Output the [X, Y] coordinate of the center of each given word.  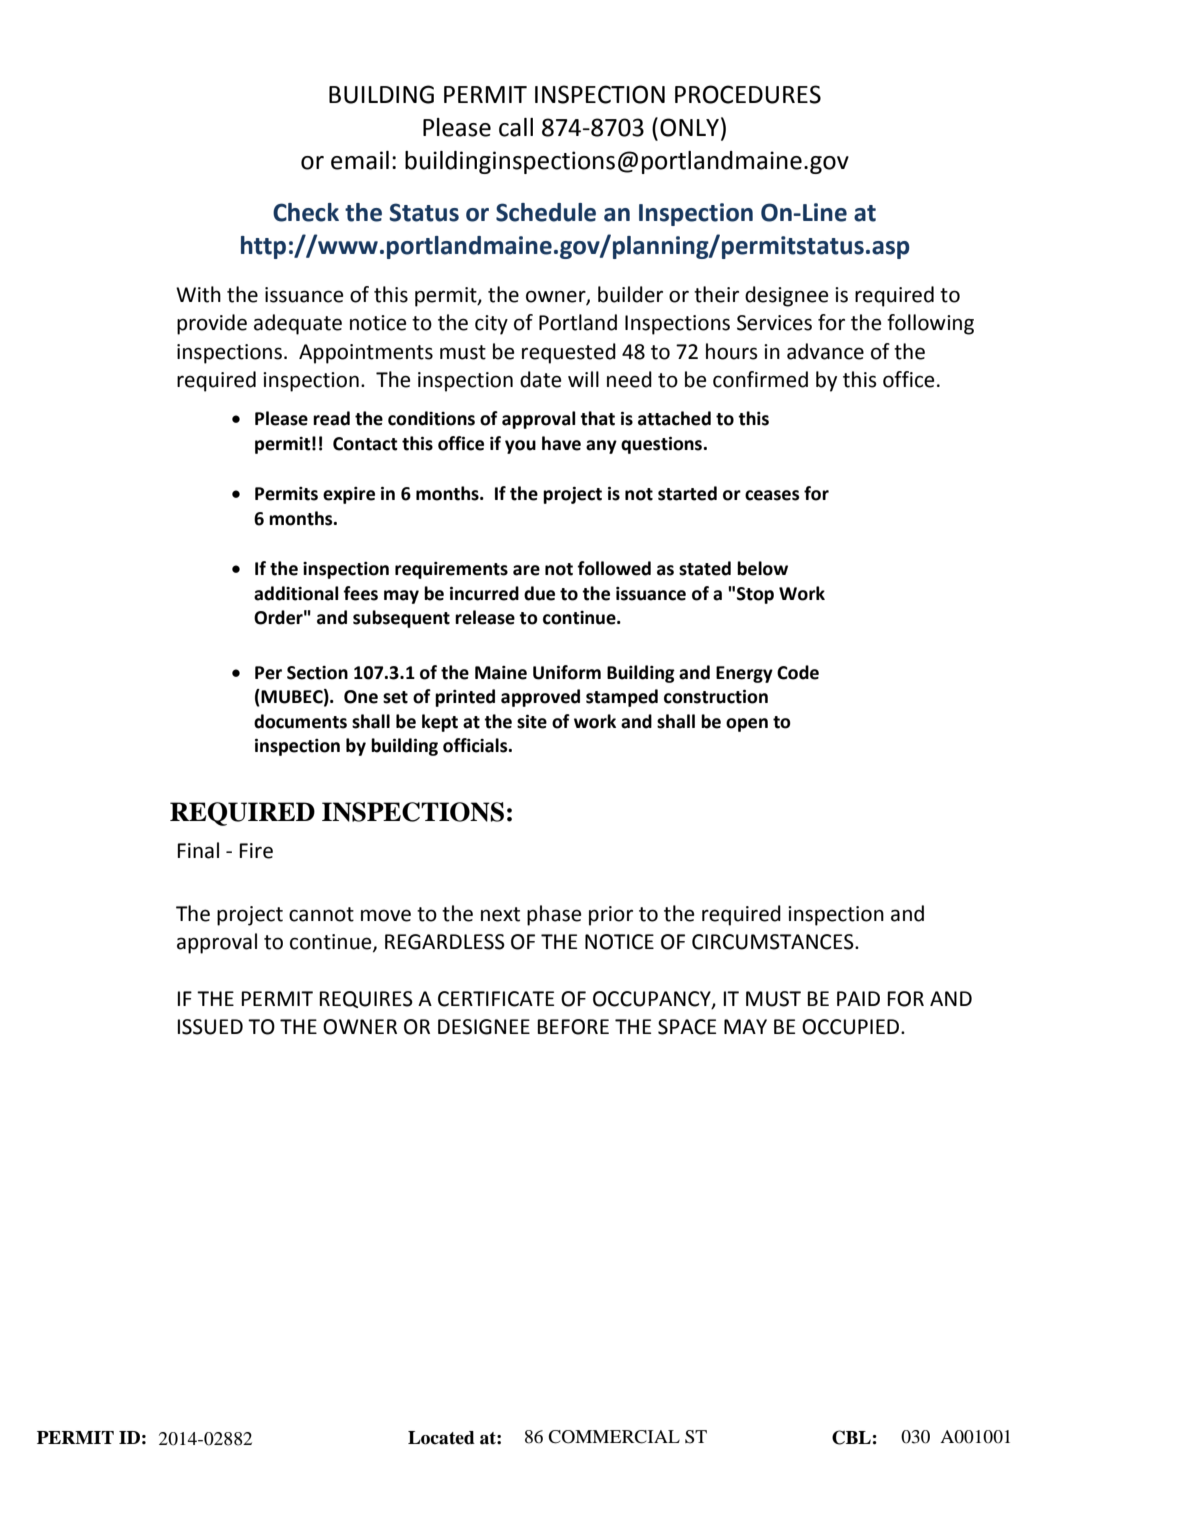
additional [296, 593]
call [516, 127]
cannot [321, 914]
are [526, 570]
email [360, 160]
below [762, 568]
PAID [858, 998]
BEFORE [573, 1027]
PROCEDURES [748, 94]
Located [441, 1438]
